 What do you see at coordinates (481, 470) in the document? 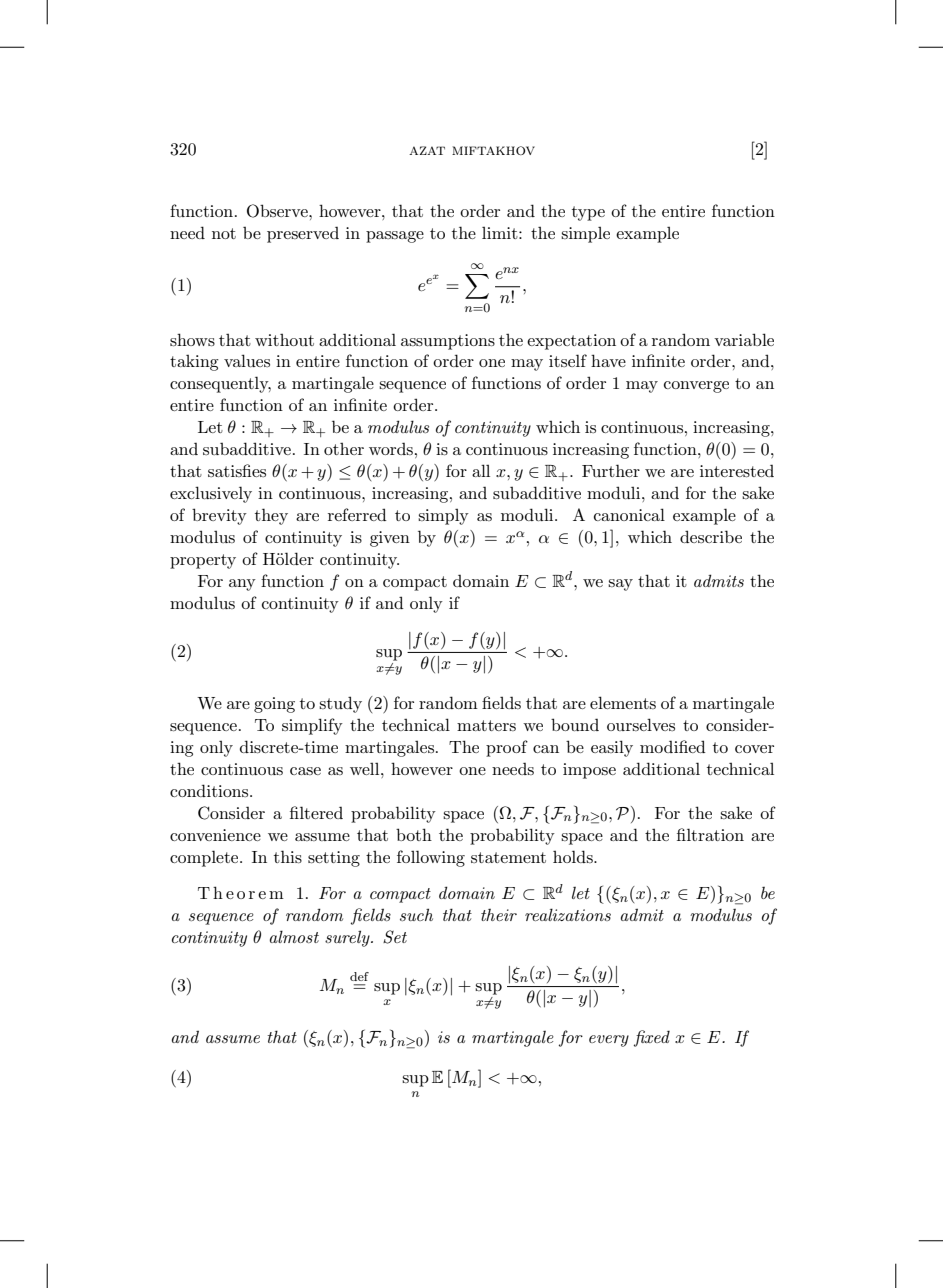
I see `all` at bounding box center [481, 470].
